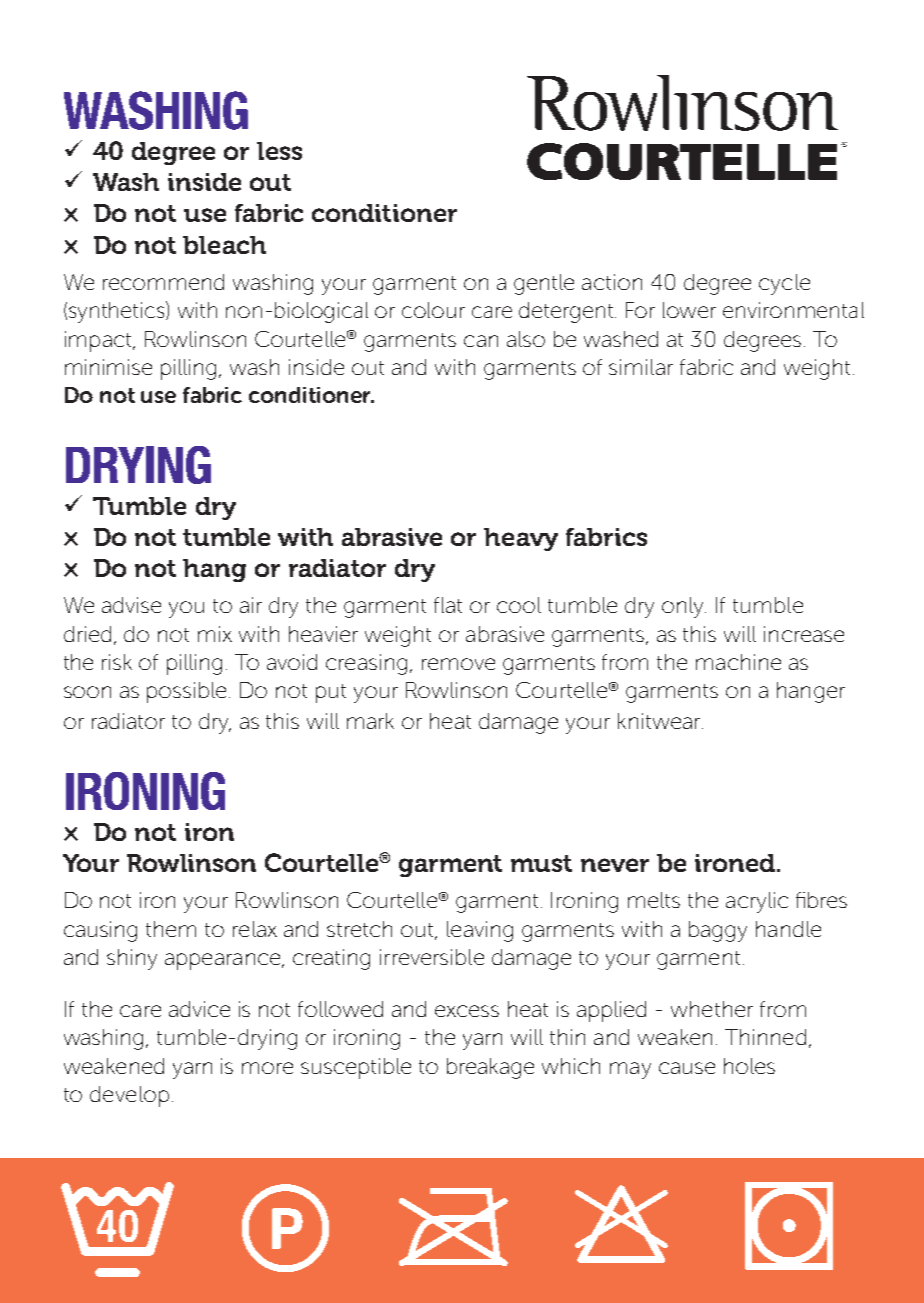  I want to click on similar, so click(641, 367).
